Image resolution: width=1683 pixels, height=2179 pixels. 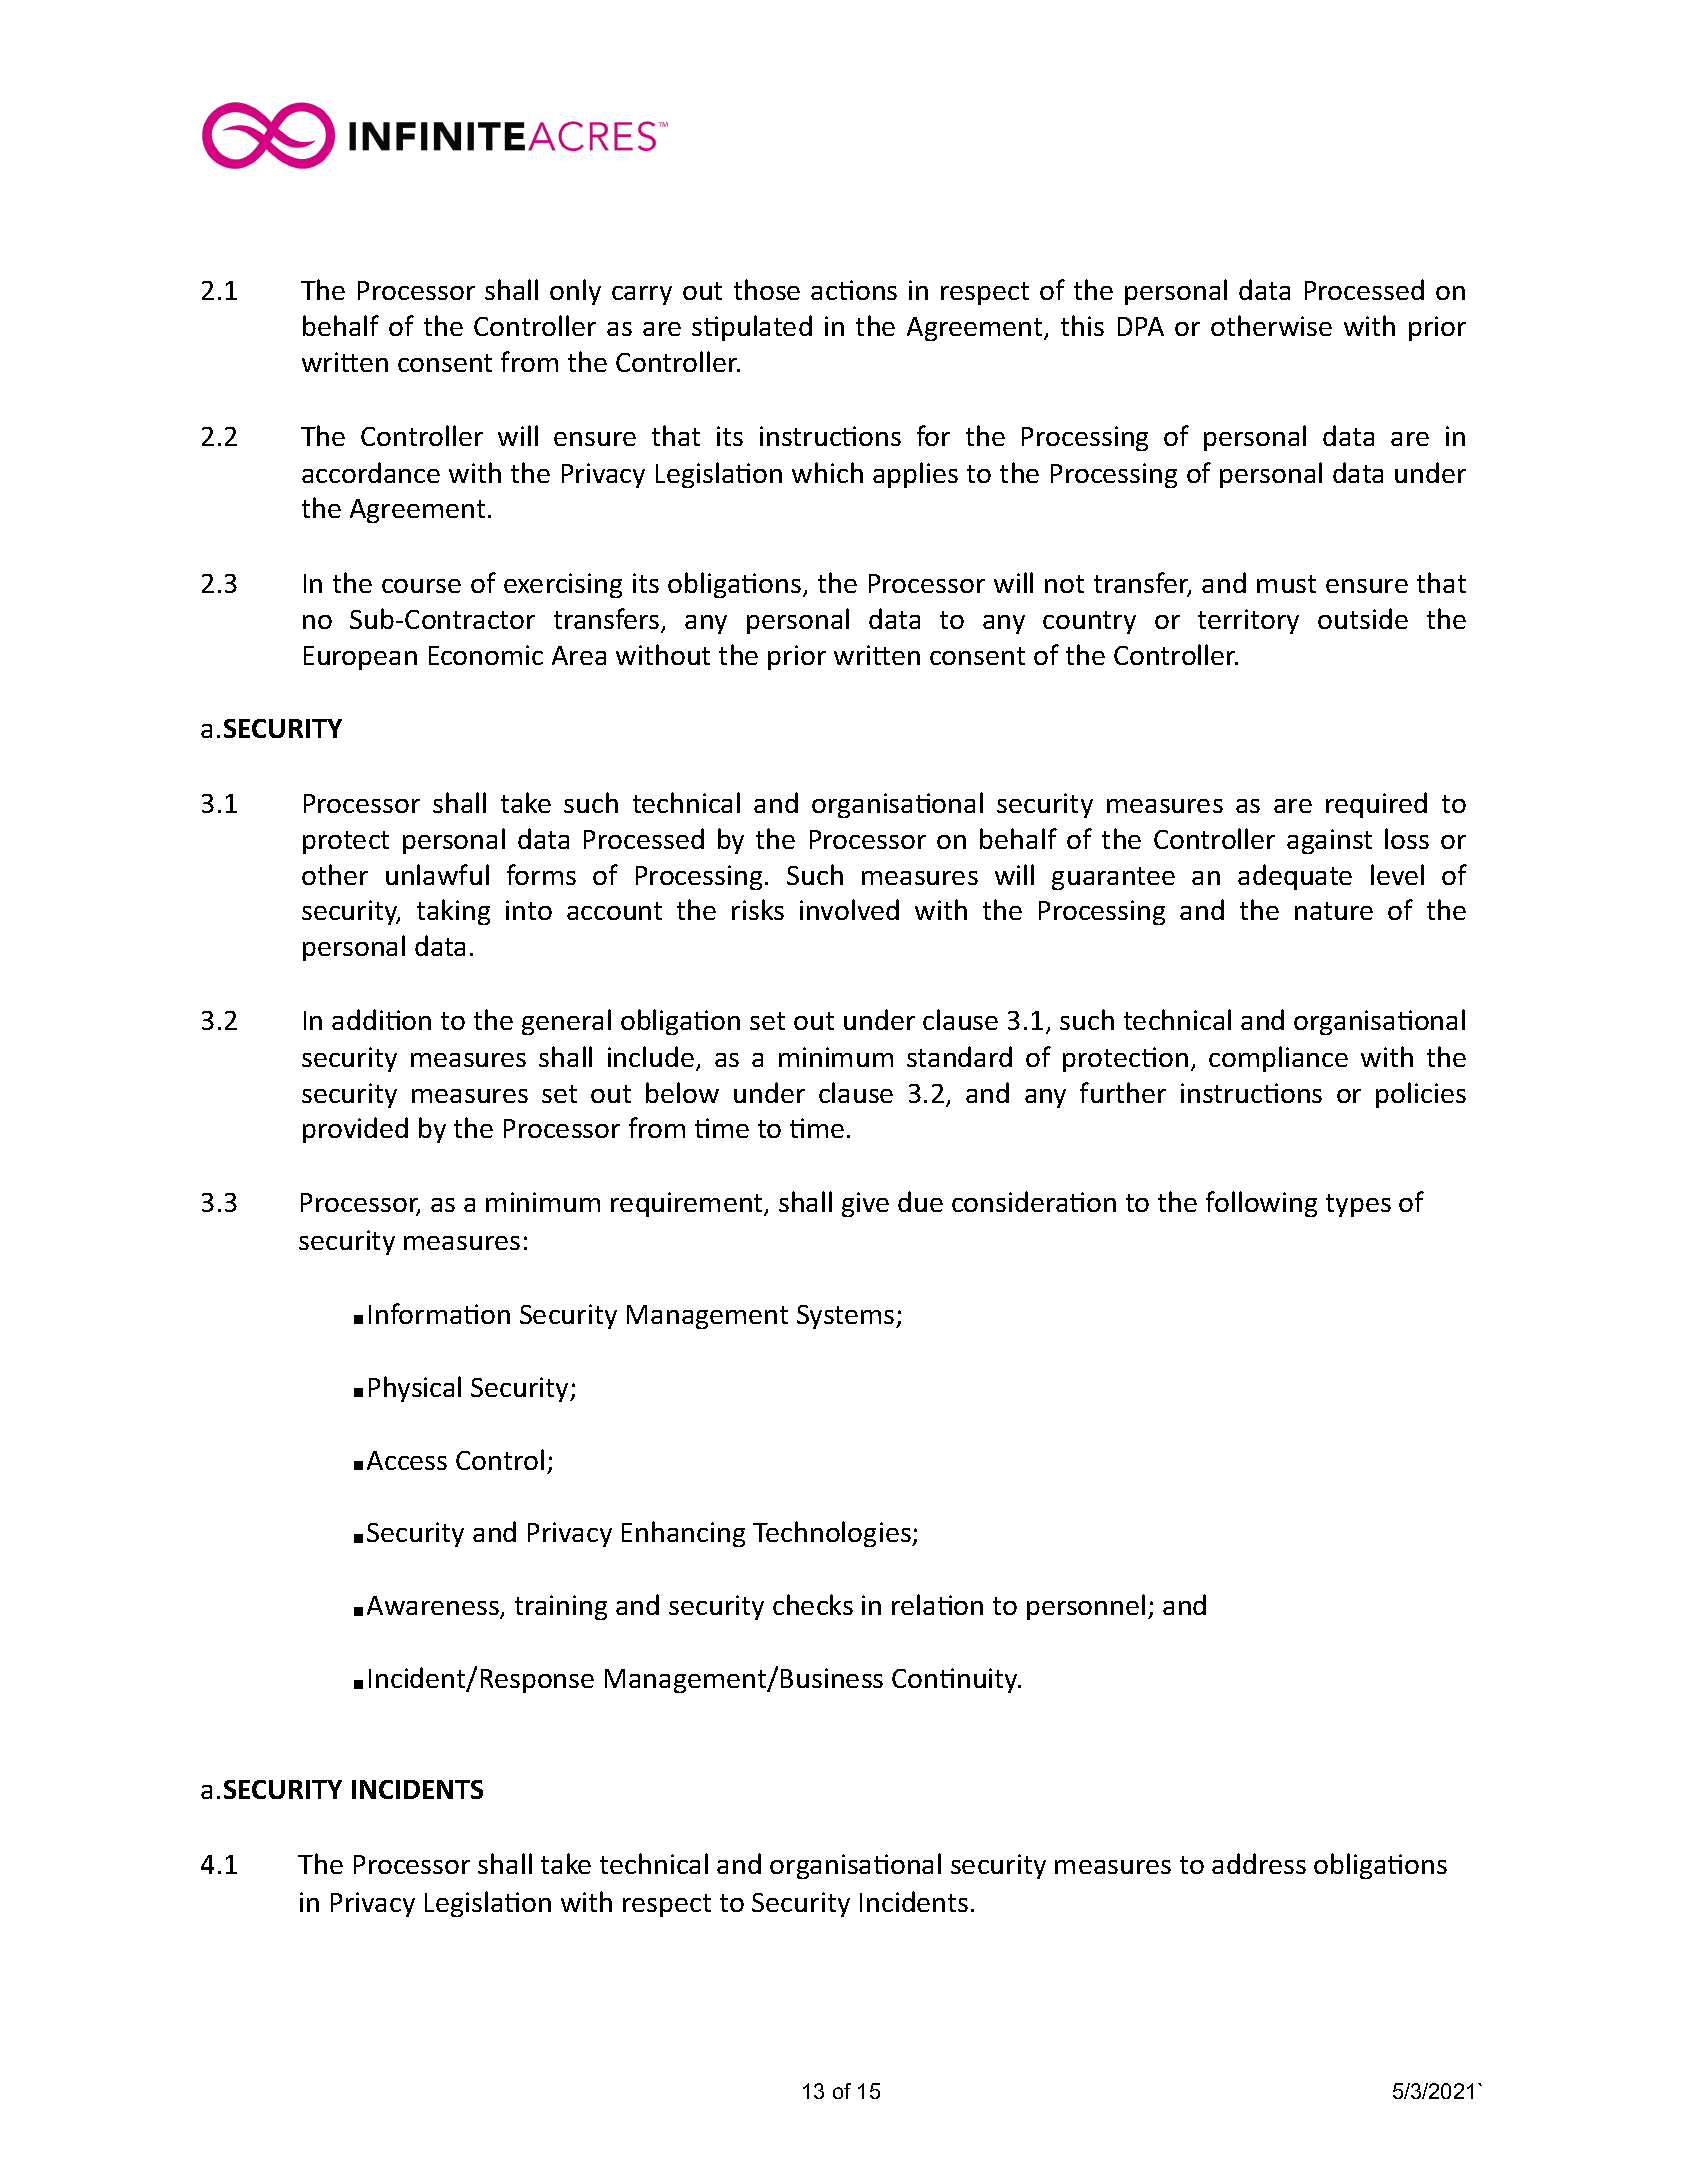 I want to click on standard, so click(x=959, y=1056).
